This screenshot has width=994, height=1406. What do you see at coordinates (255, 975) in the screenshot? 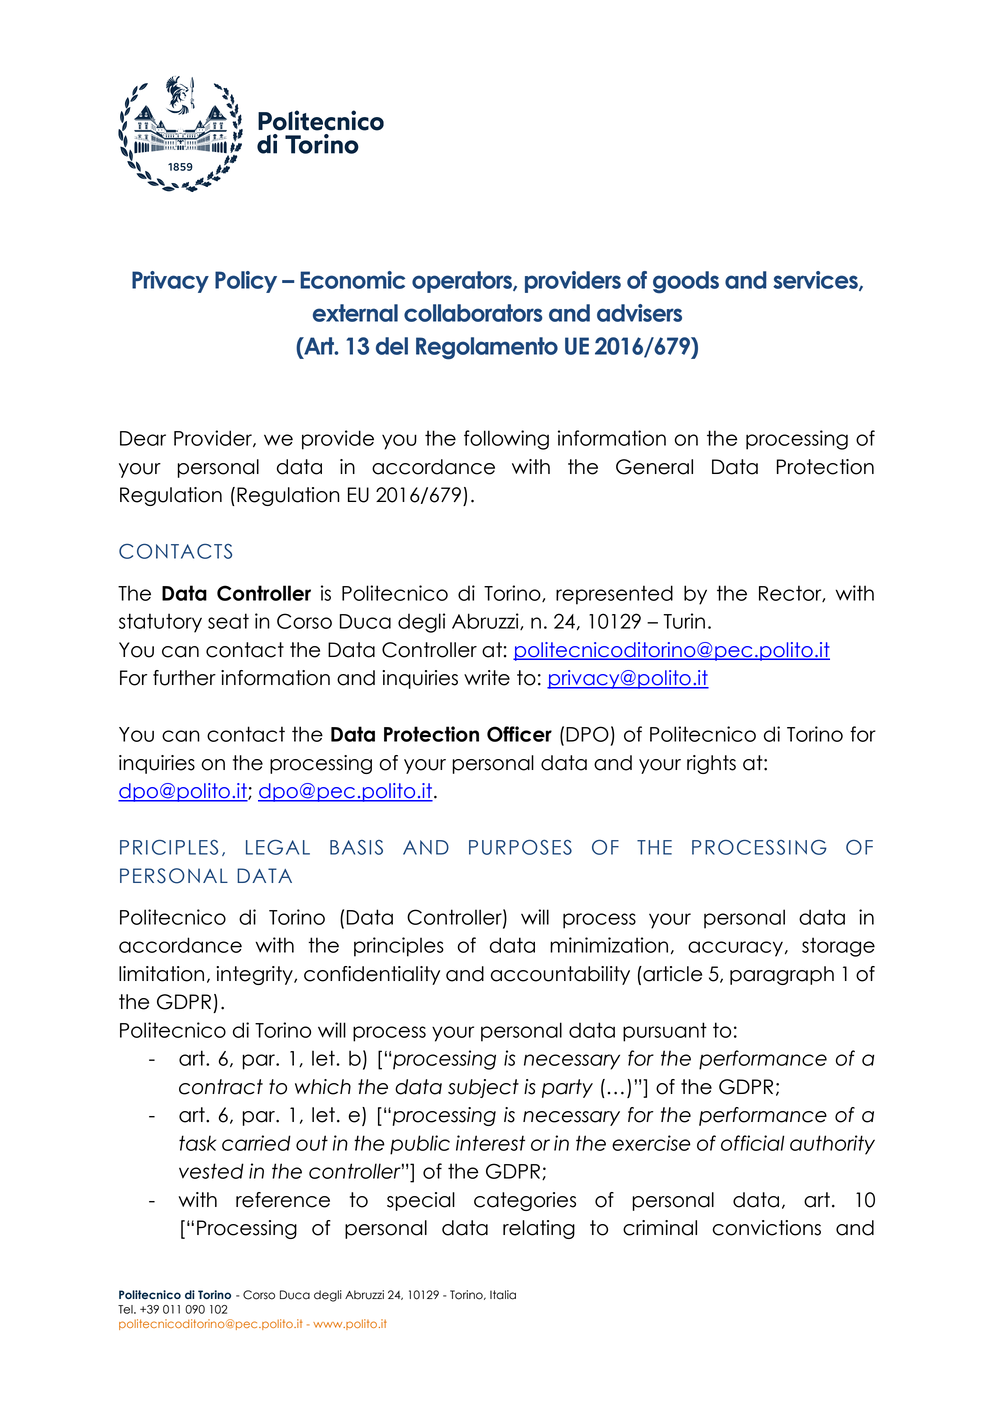
I see `integrity` at bounding box center [255, 975].
